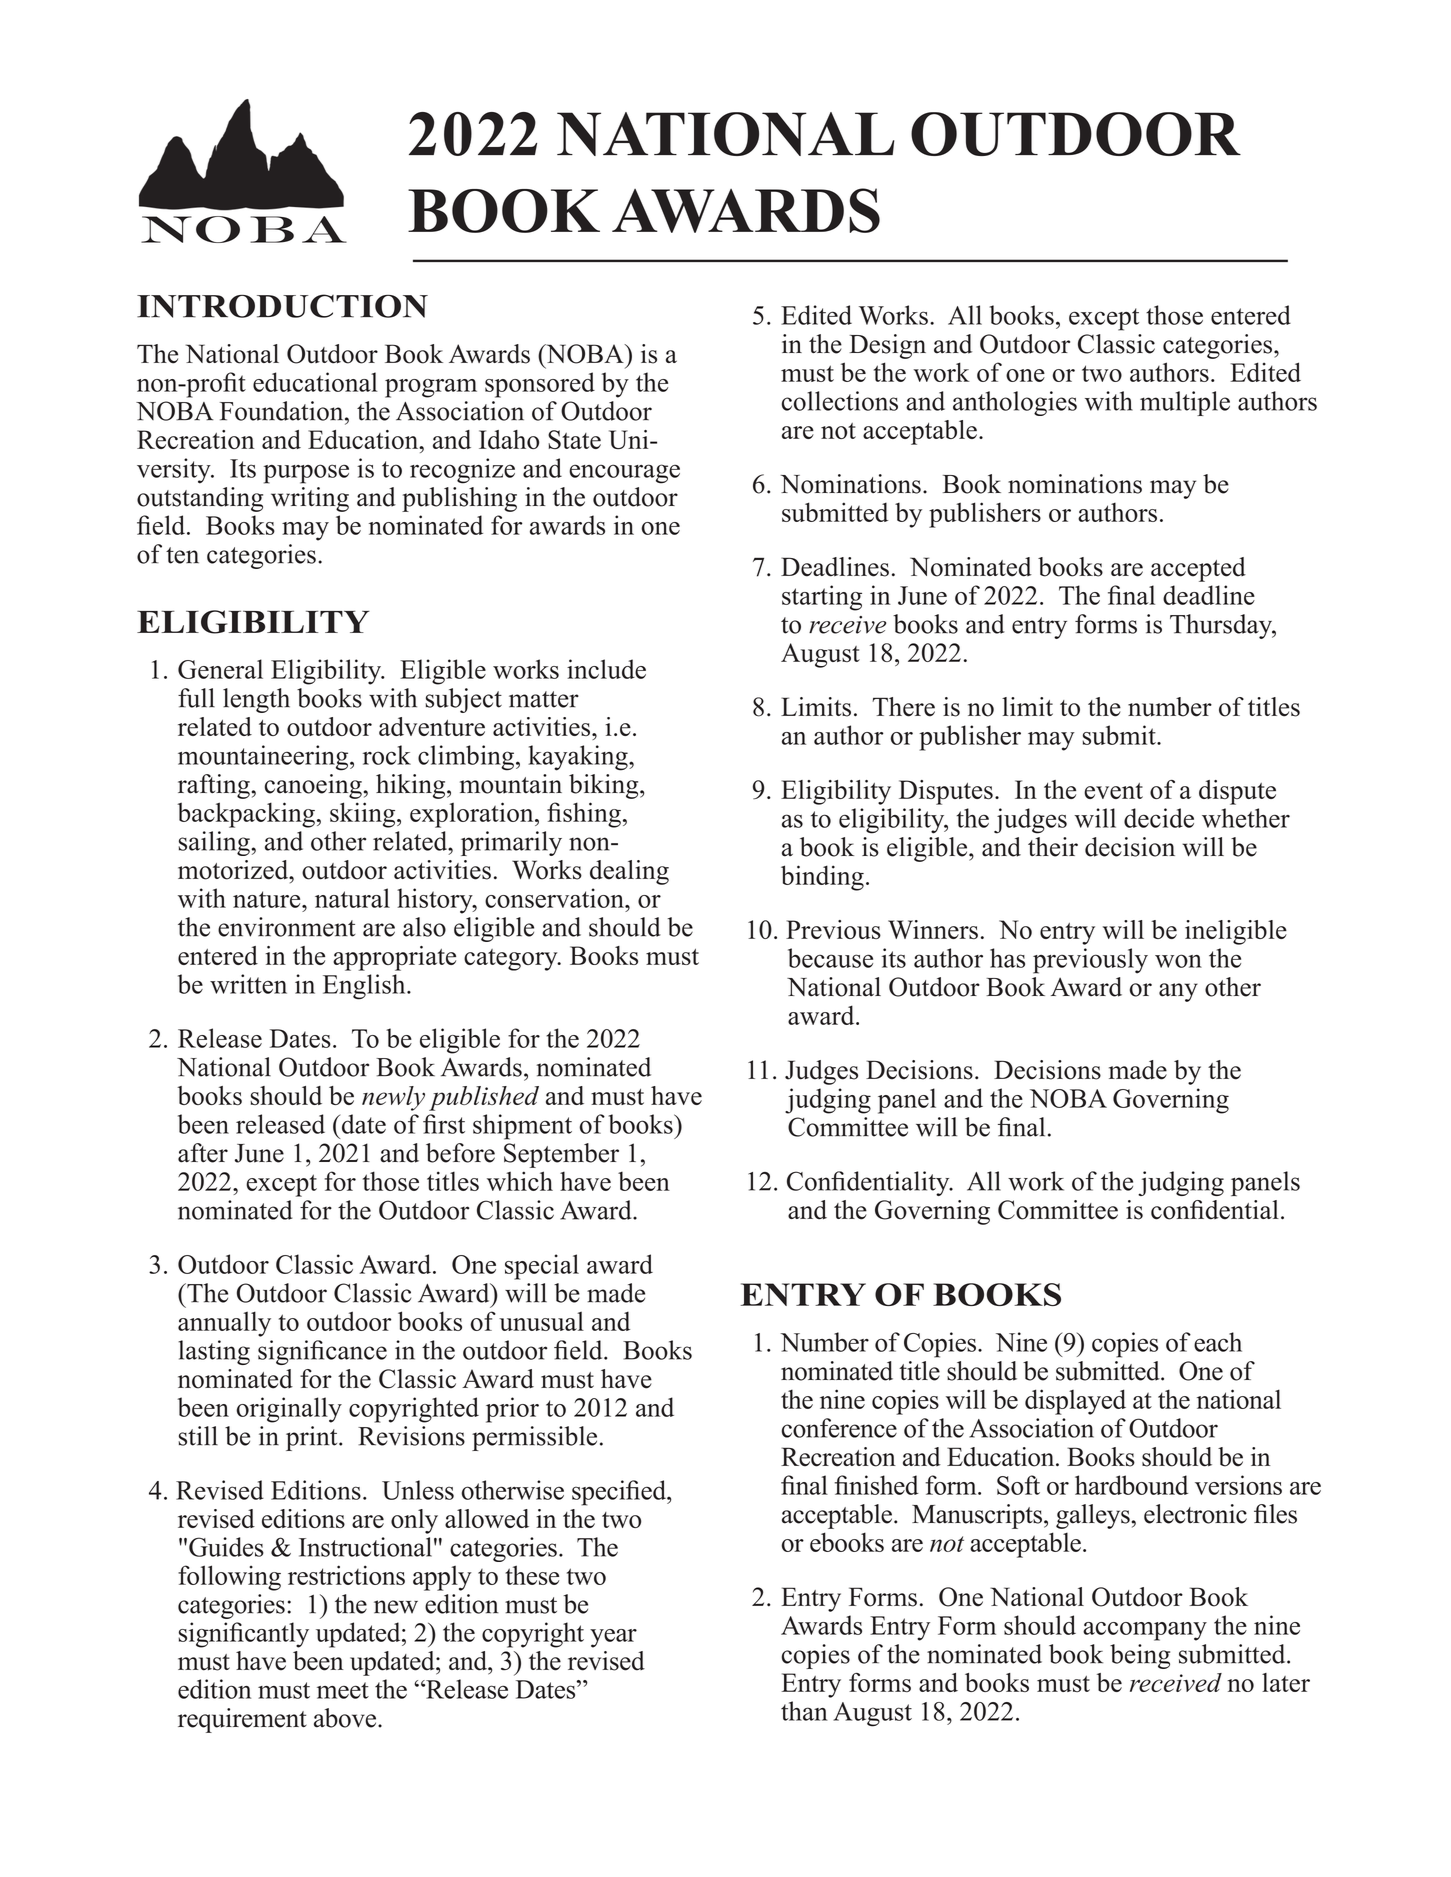  Describe the element at coordinates (343, 1690) in the screenshot. I see `meet` at that location.
